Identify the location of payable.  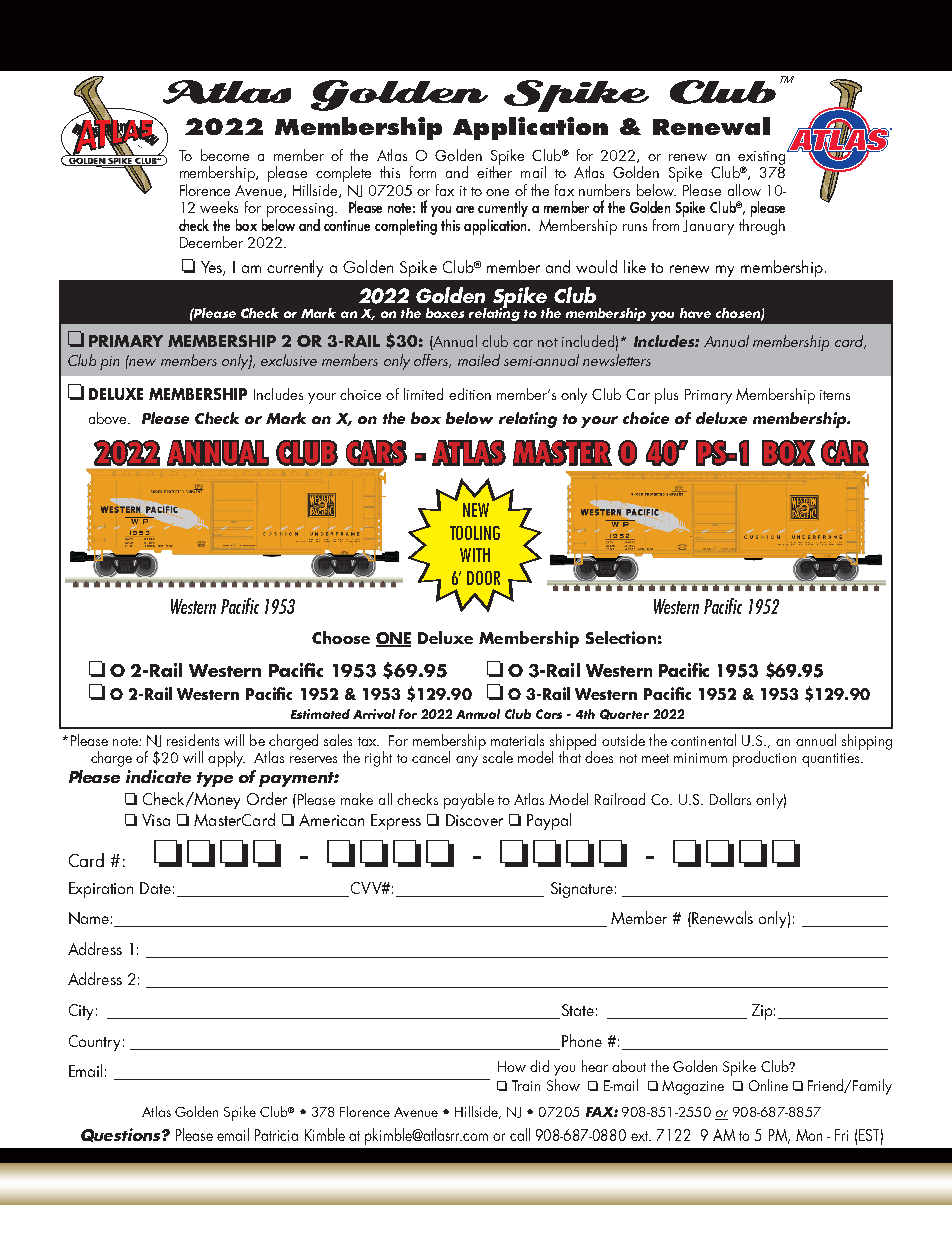
(469, 801).
